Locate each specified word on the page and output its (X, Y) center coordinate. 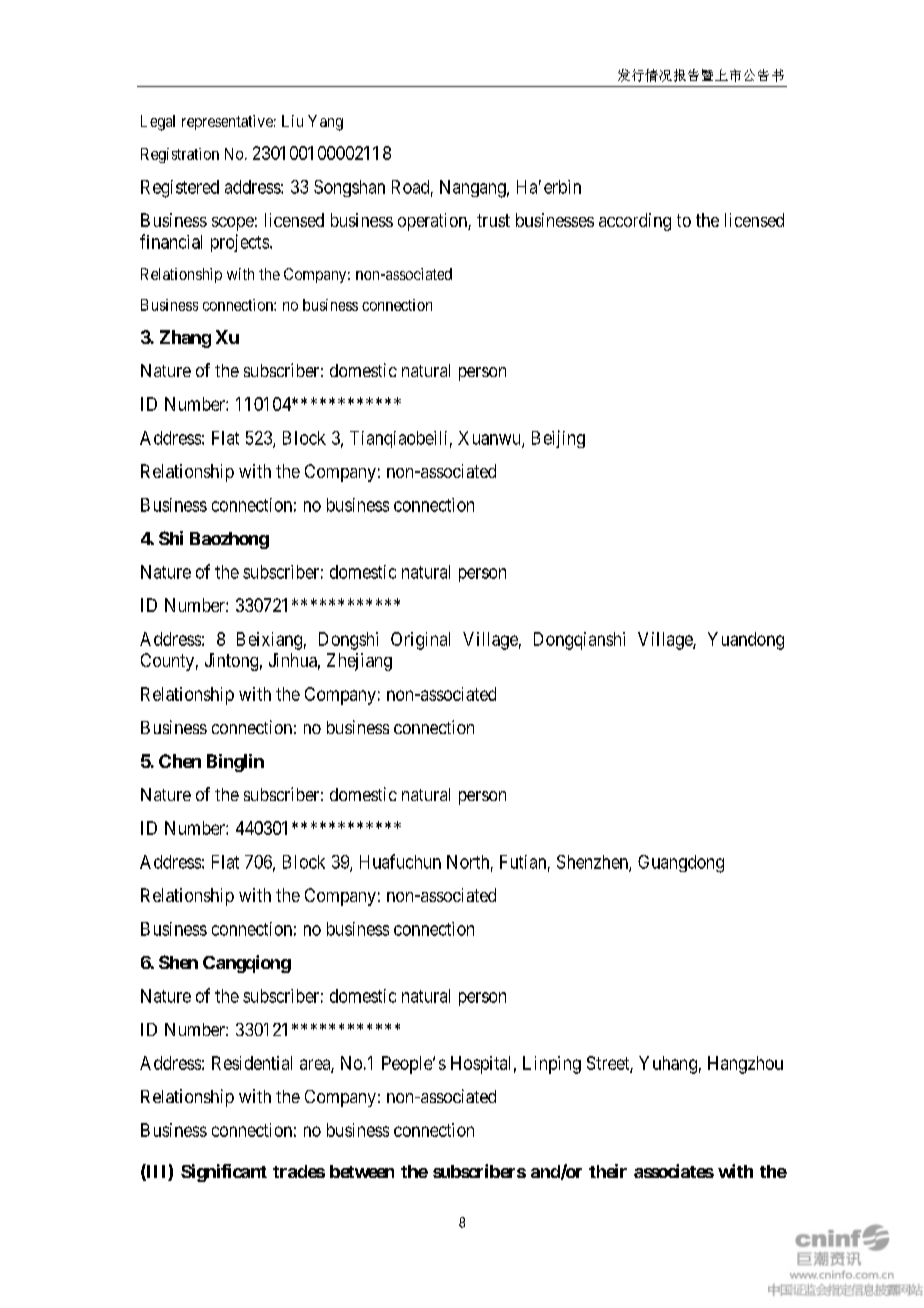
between (362, 1171)
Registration (180, 155)
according (635, 222)
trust (493, 220)
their (608, 1171)
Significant (224, 1173)
